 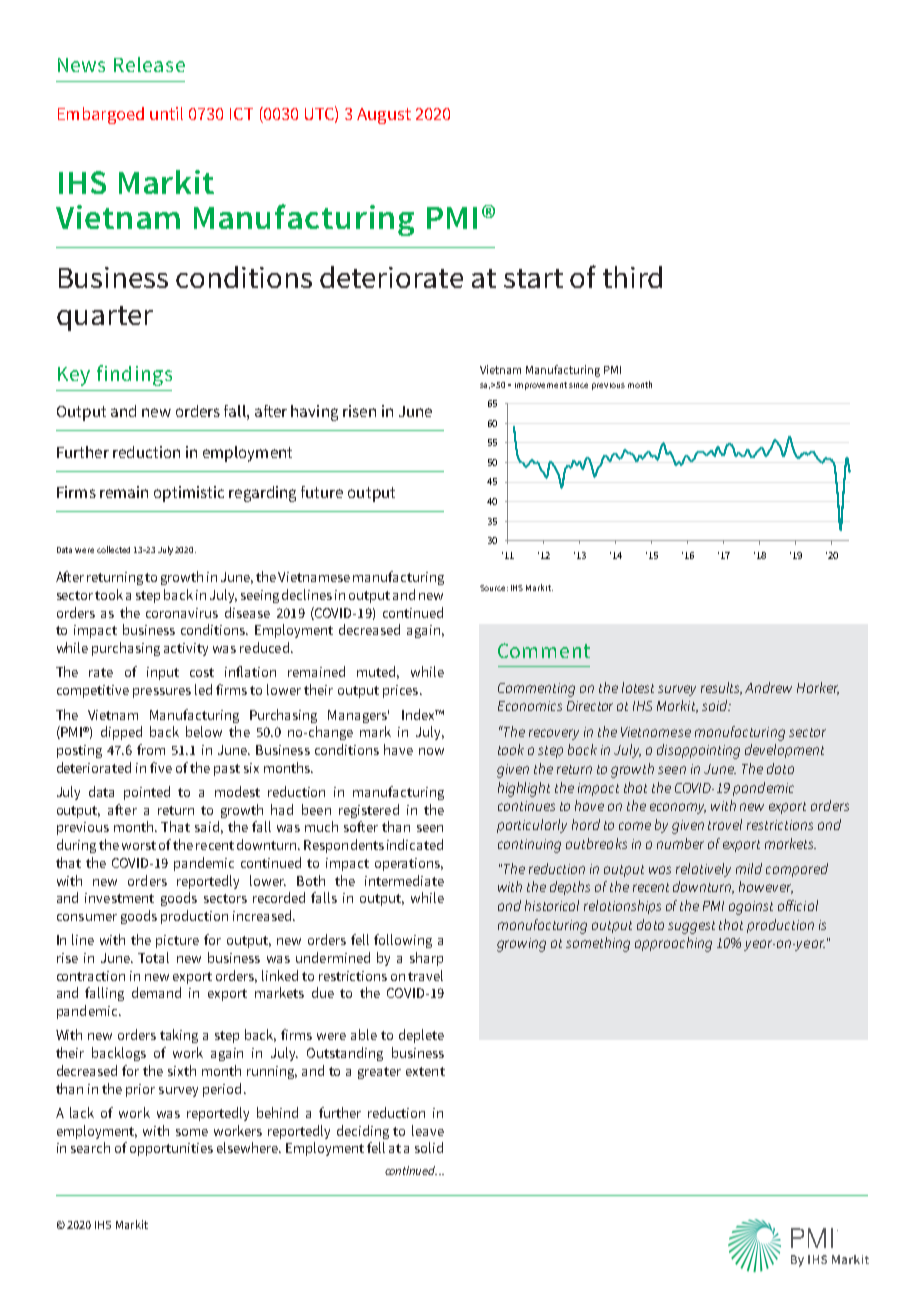 What do you see at coordinates (384, 116) in the image?
I see `August` at bounding box center [384, 116].
